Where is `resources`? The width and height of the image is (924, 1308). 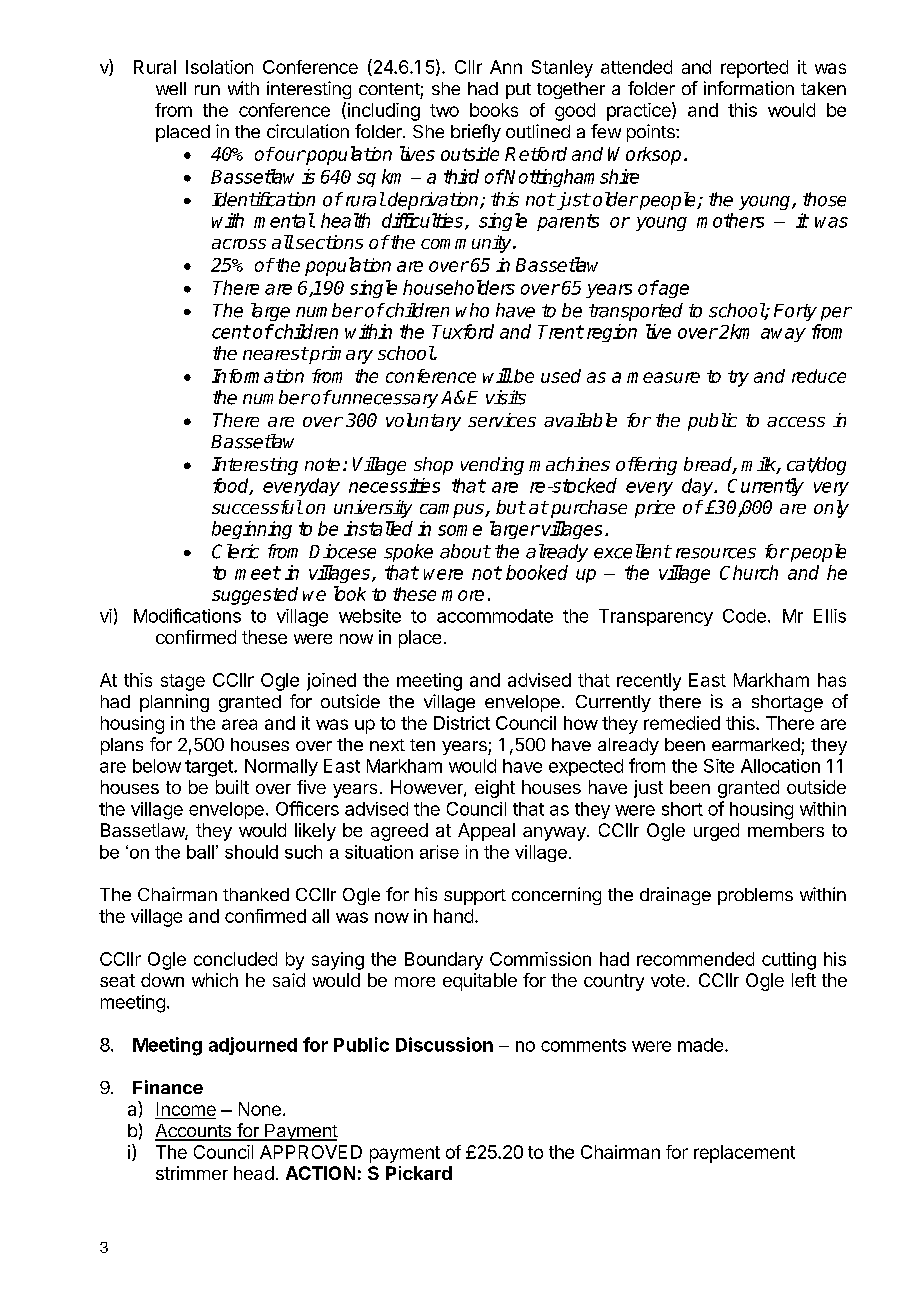 resources is located at coordinates (716, 553).
